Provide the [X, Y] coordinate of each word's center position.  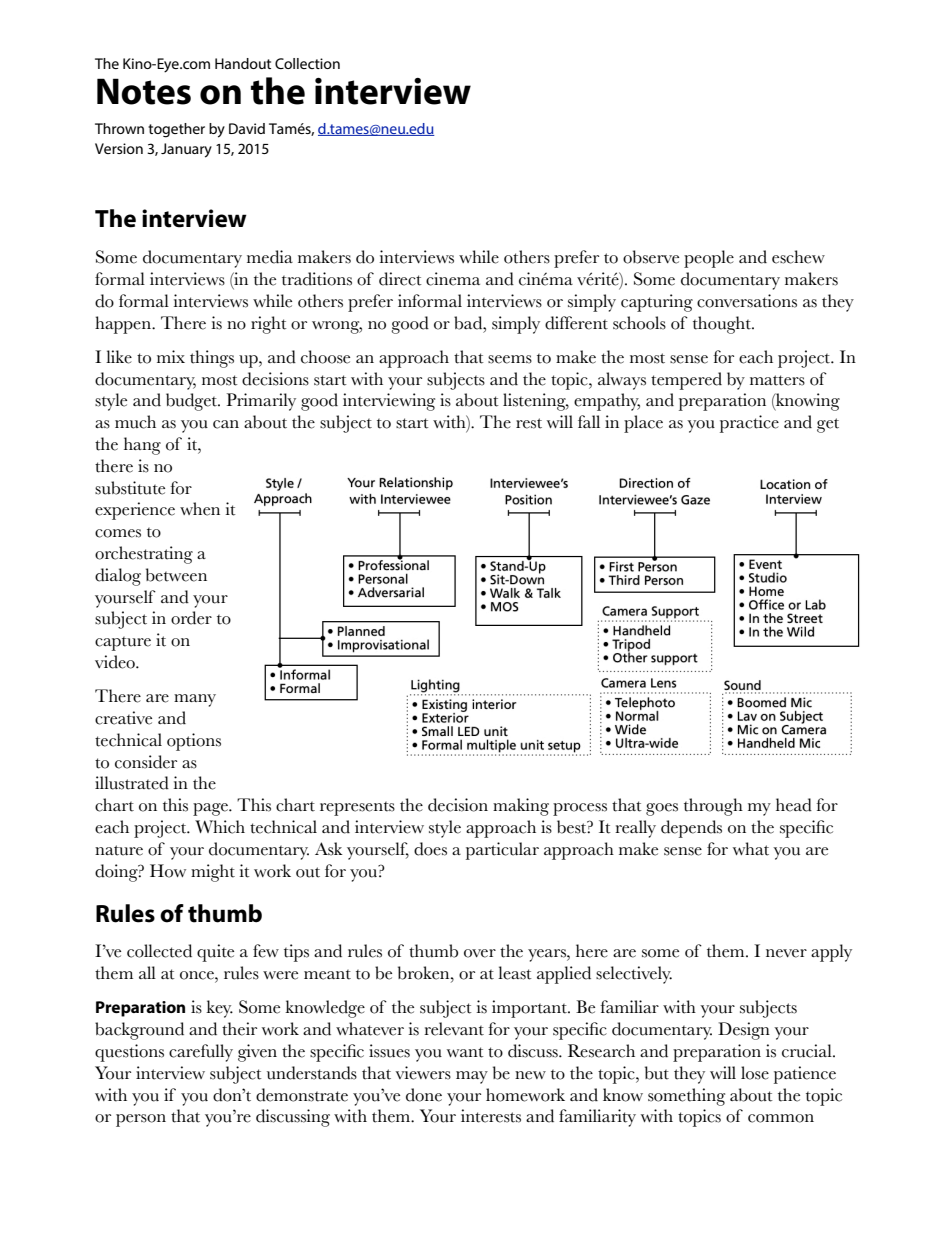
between [176, 575]
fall [589, 421]
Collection [307, 63]
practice [749, 424]
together [176, 130]
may [472, 1077]
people [709, 259]
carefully [201, 1053]
